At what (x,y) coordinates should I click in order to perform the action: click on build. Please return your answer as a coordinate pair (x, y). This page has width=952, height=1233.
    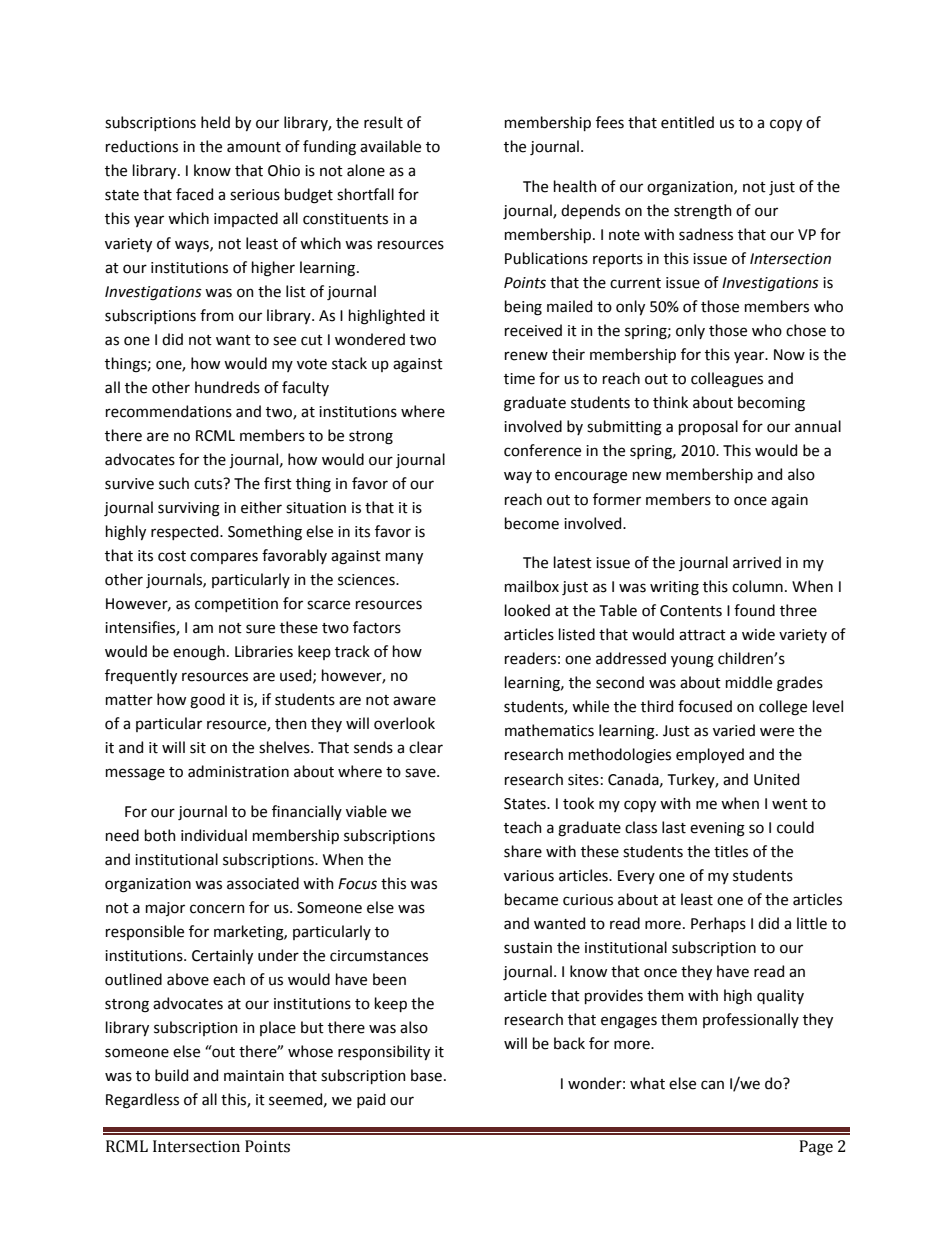
    Looking at the image, I should click on (171, 1075).
